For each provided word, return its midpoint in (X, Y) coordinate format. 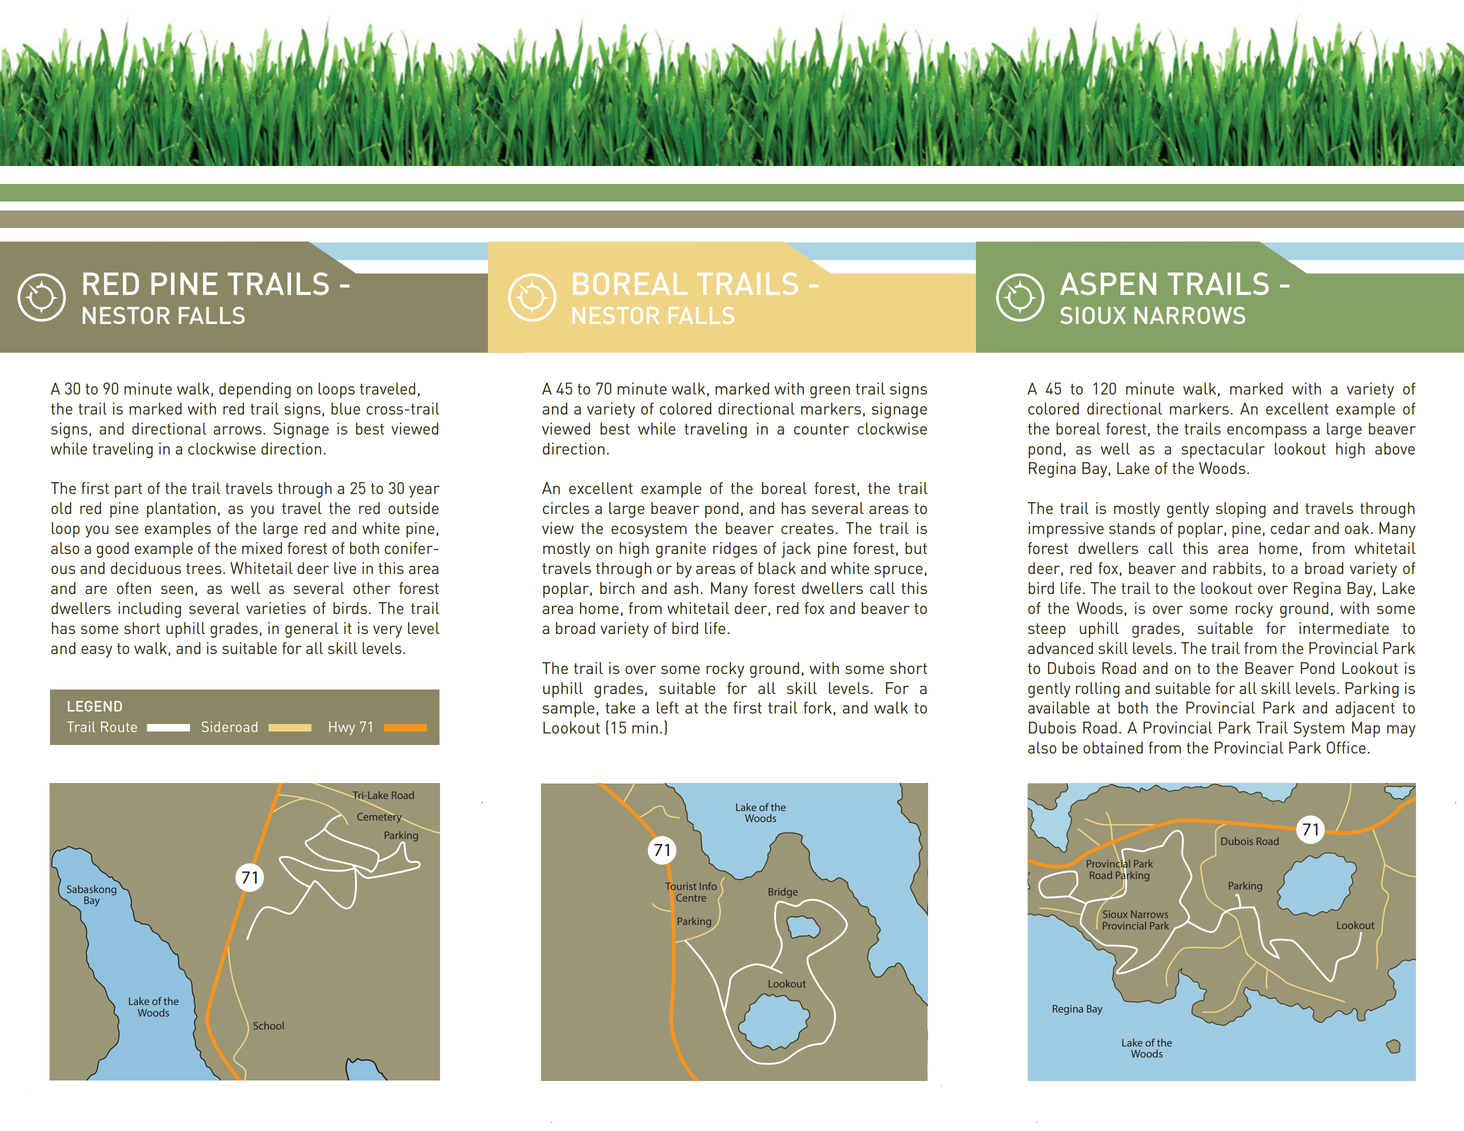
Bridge (783, 893)
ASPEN (1108, 283)
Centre (691, 898)
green (830, 392)
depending (255, 390)
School (269, 1026)
